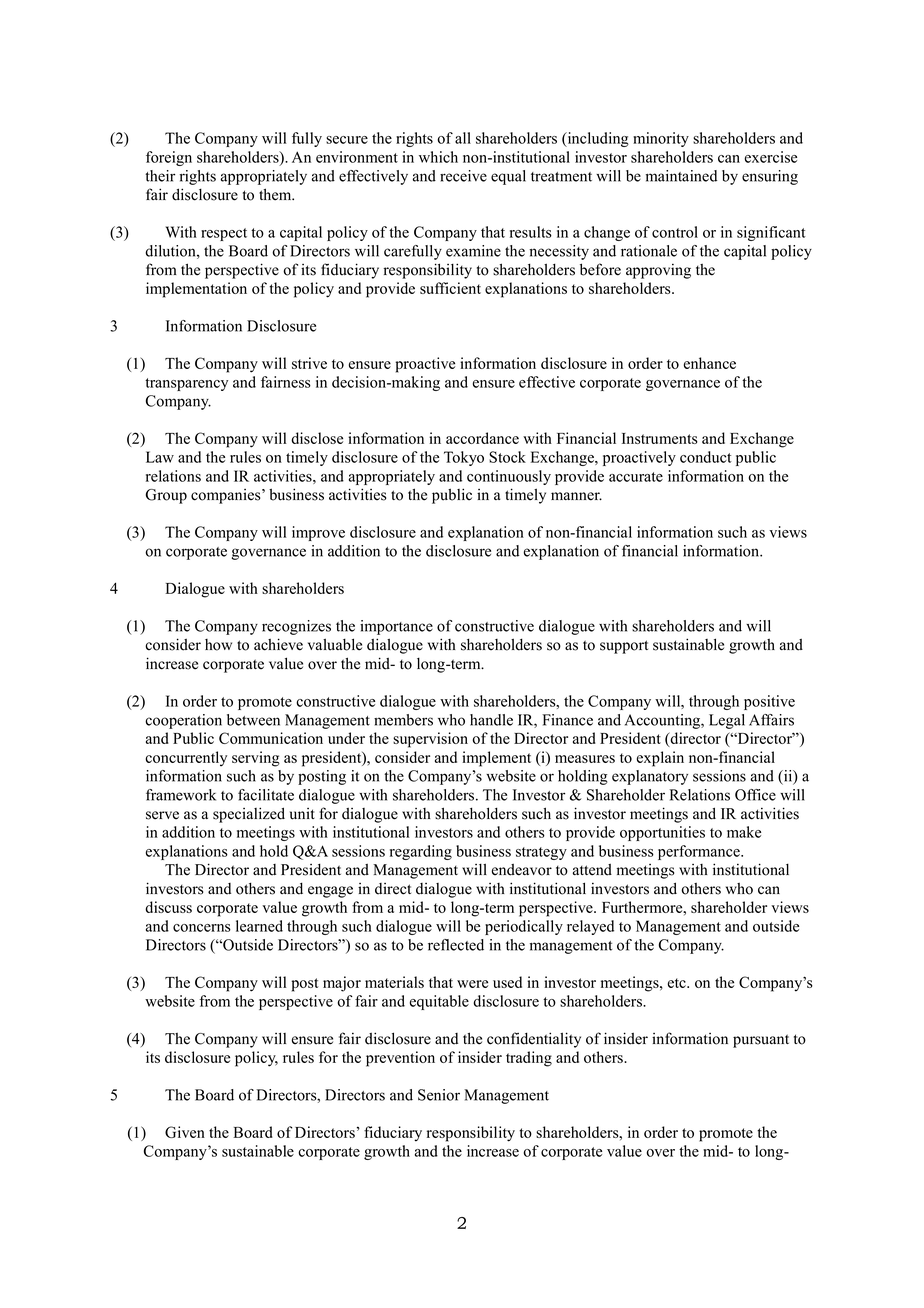 Image resolution: width=924 pixels, height=1308 pixels. Describe the element at coordinates (253, 720) in the document. I see `between` at that location.
